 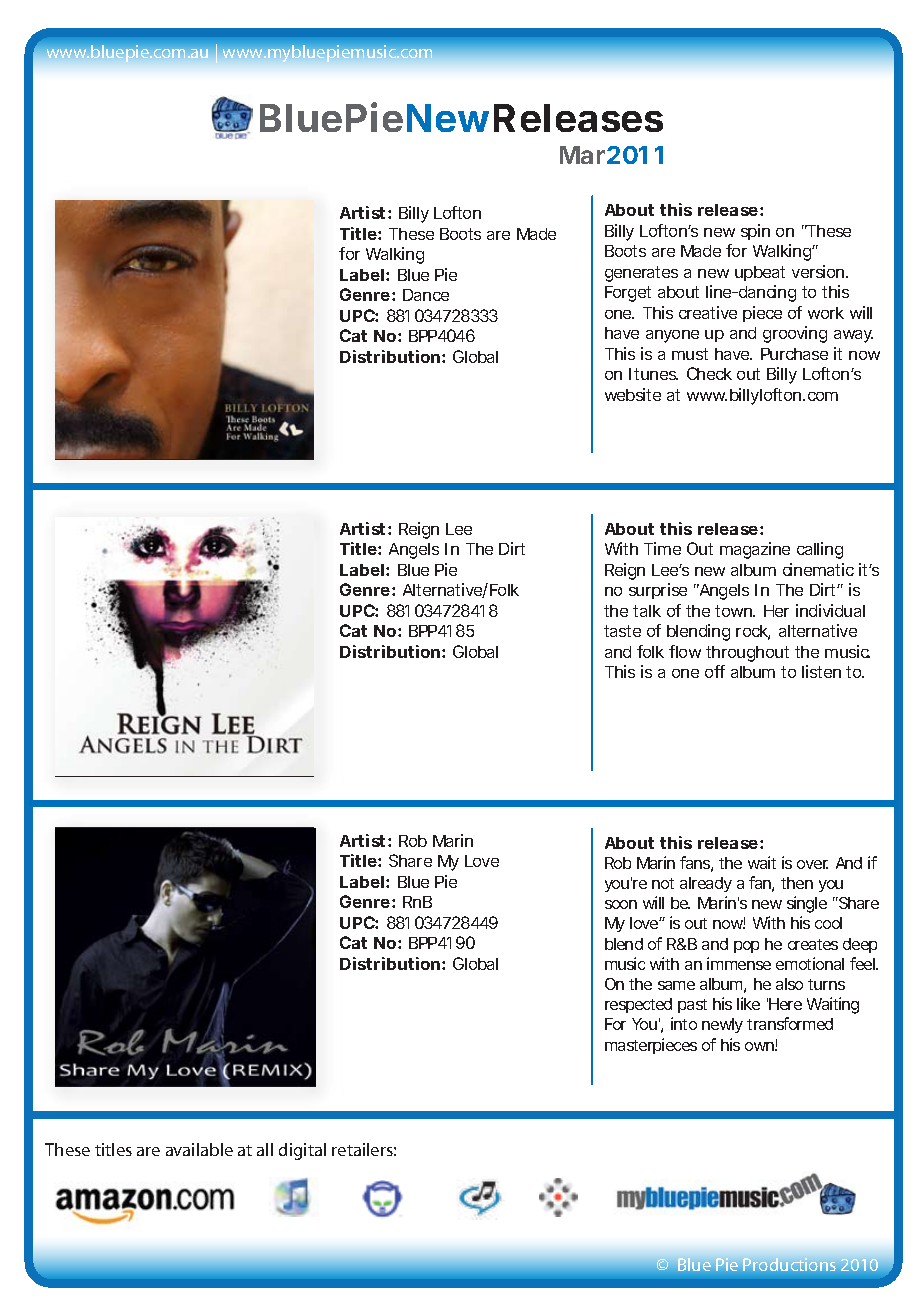 What do you see at coordinates (426, 295) in the screenshot?
I see `Dance` at bounding box center [426, 295].
